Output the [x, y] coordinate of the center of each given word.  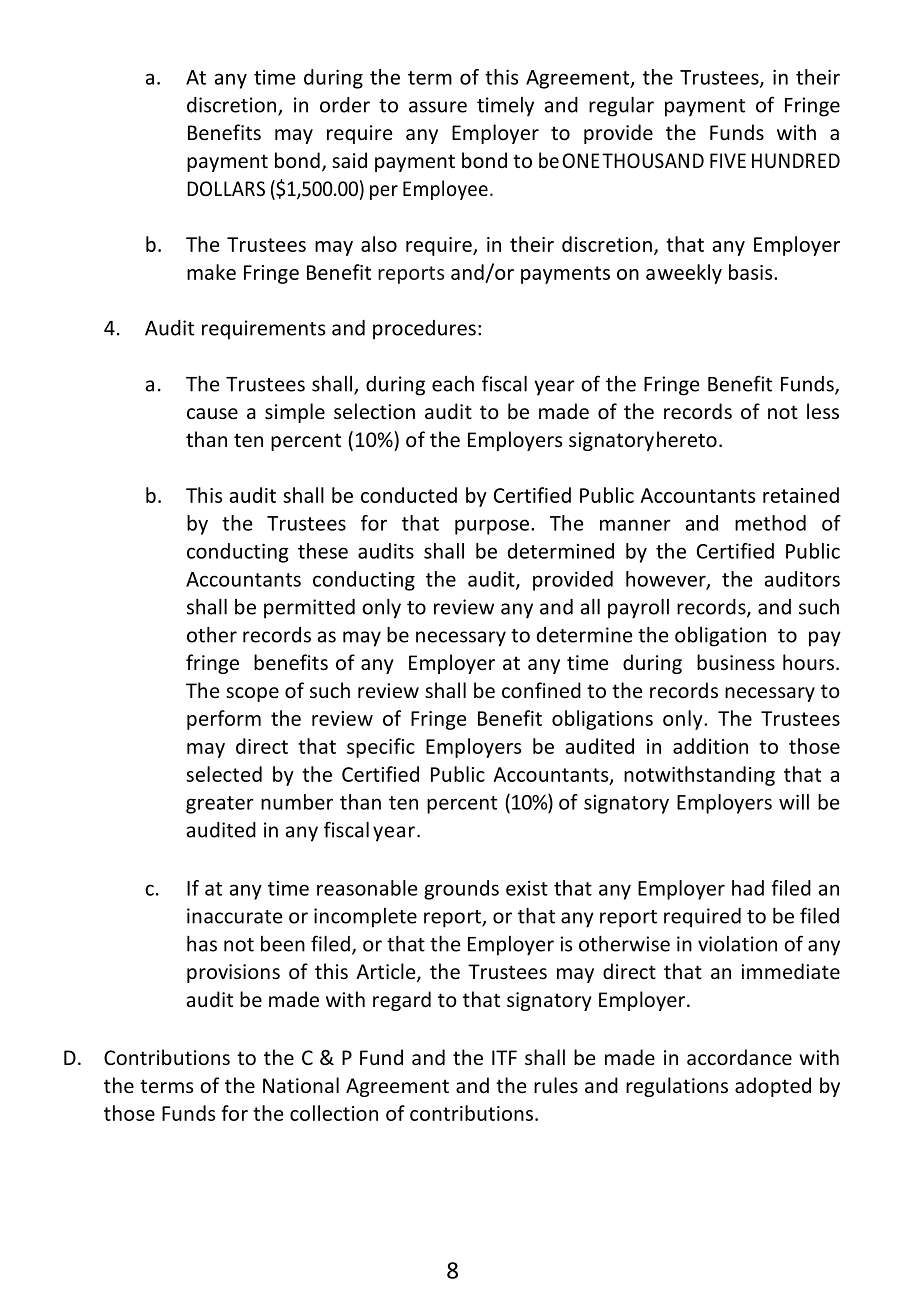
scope [252, 694]
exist [527, 888]
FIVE [728, 160]
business [736, 662]
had [748, 888]
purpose [492, 527]
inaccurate [234, 916]
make [211, 272]
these [323, 551]
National [301, 1085]
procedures [424, 330]
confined [541, 690]
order [345, 105]
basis [752, 272]
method [770, 523]
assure [438, 107]
